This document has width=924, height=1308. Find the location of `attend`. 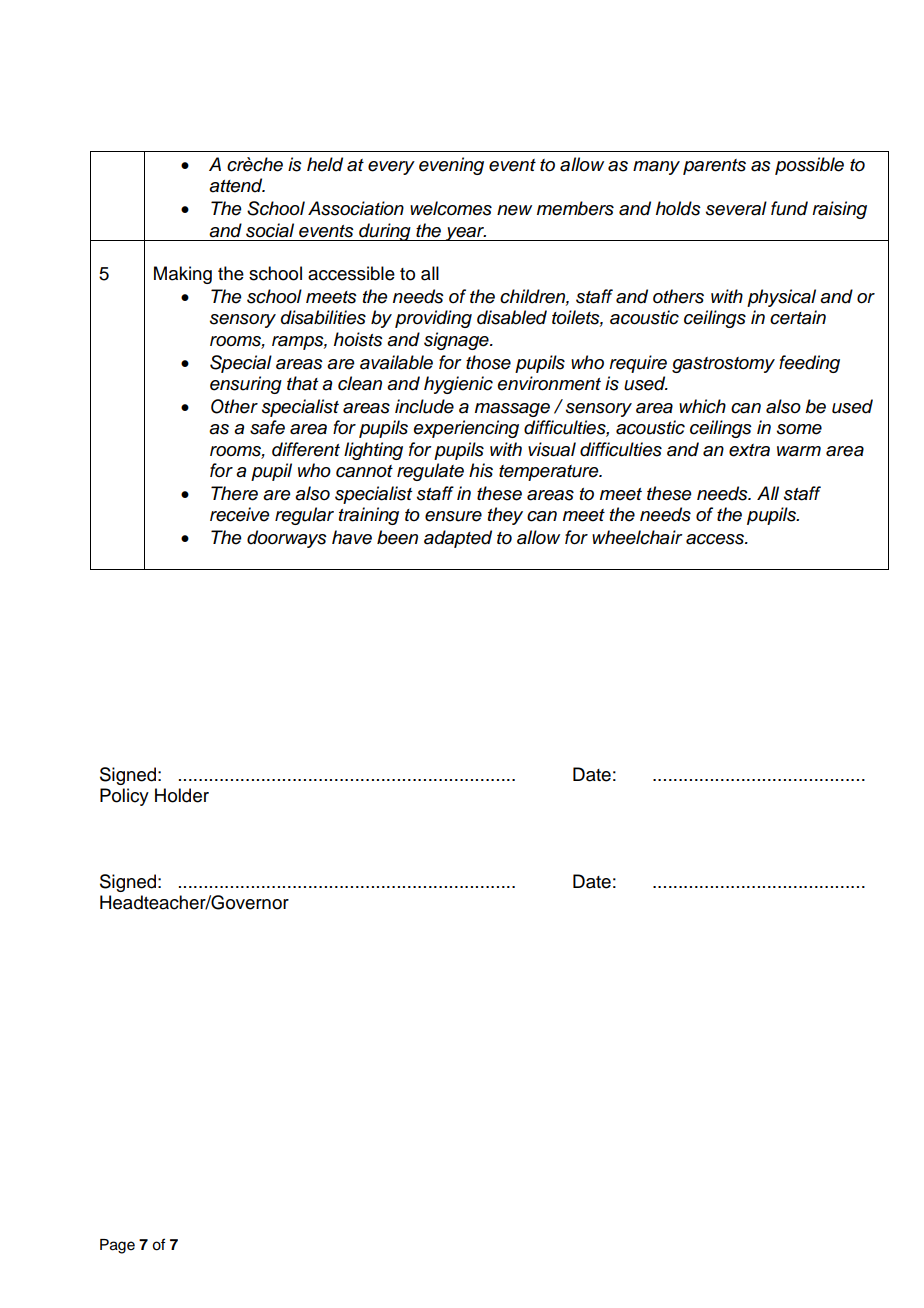

attend is located at coordinates (237, 185).
